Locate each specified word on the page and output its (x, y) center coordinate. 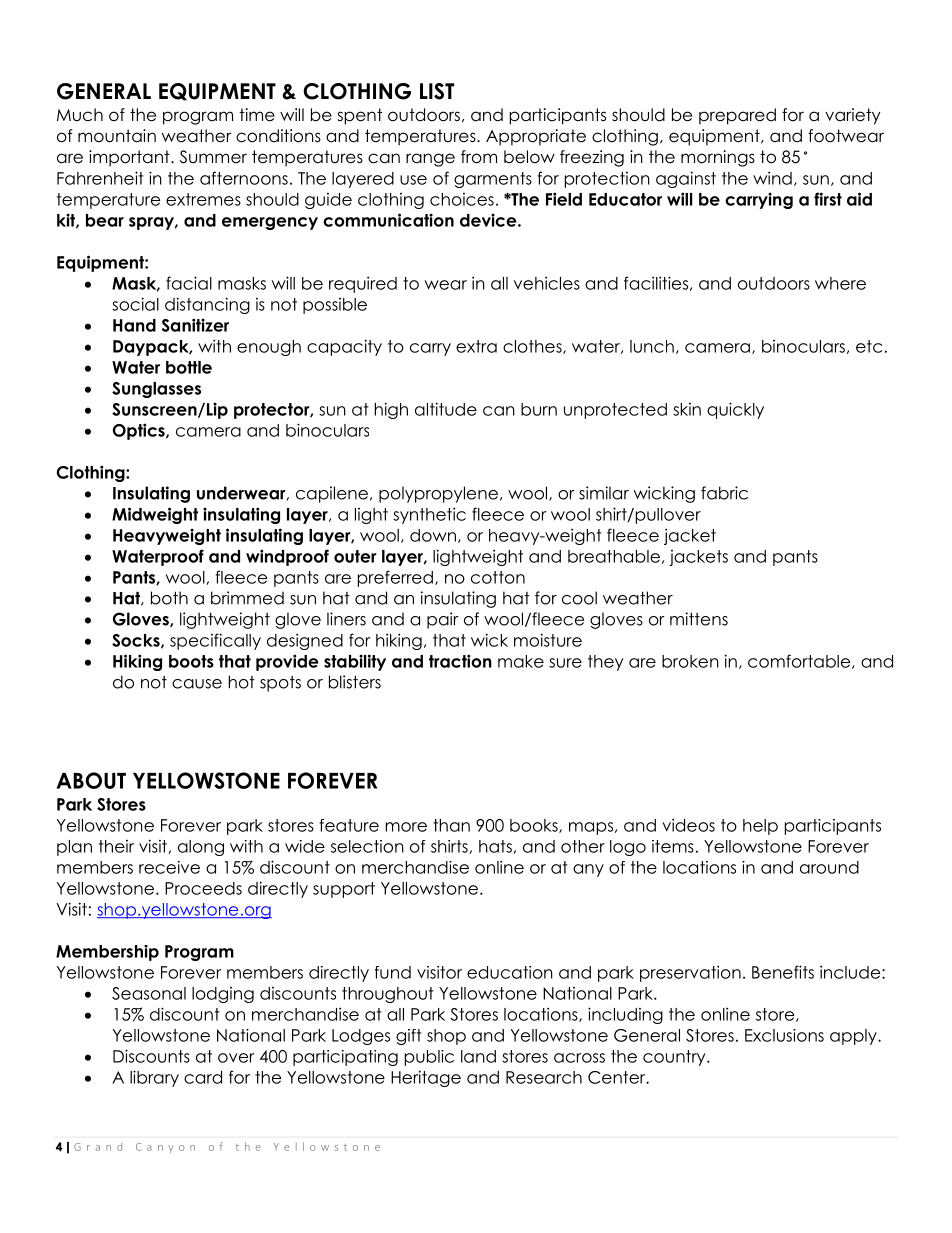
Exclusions (784, 1035)
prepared (737, 116)
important (130, 158)
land (478, 1056)
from (479, 157)
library (154, 1078)
